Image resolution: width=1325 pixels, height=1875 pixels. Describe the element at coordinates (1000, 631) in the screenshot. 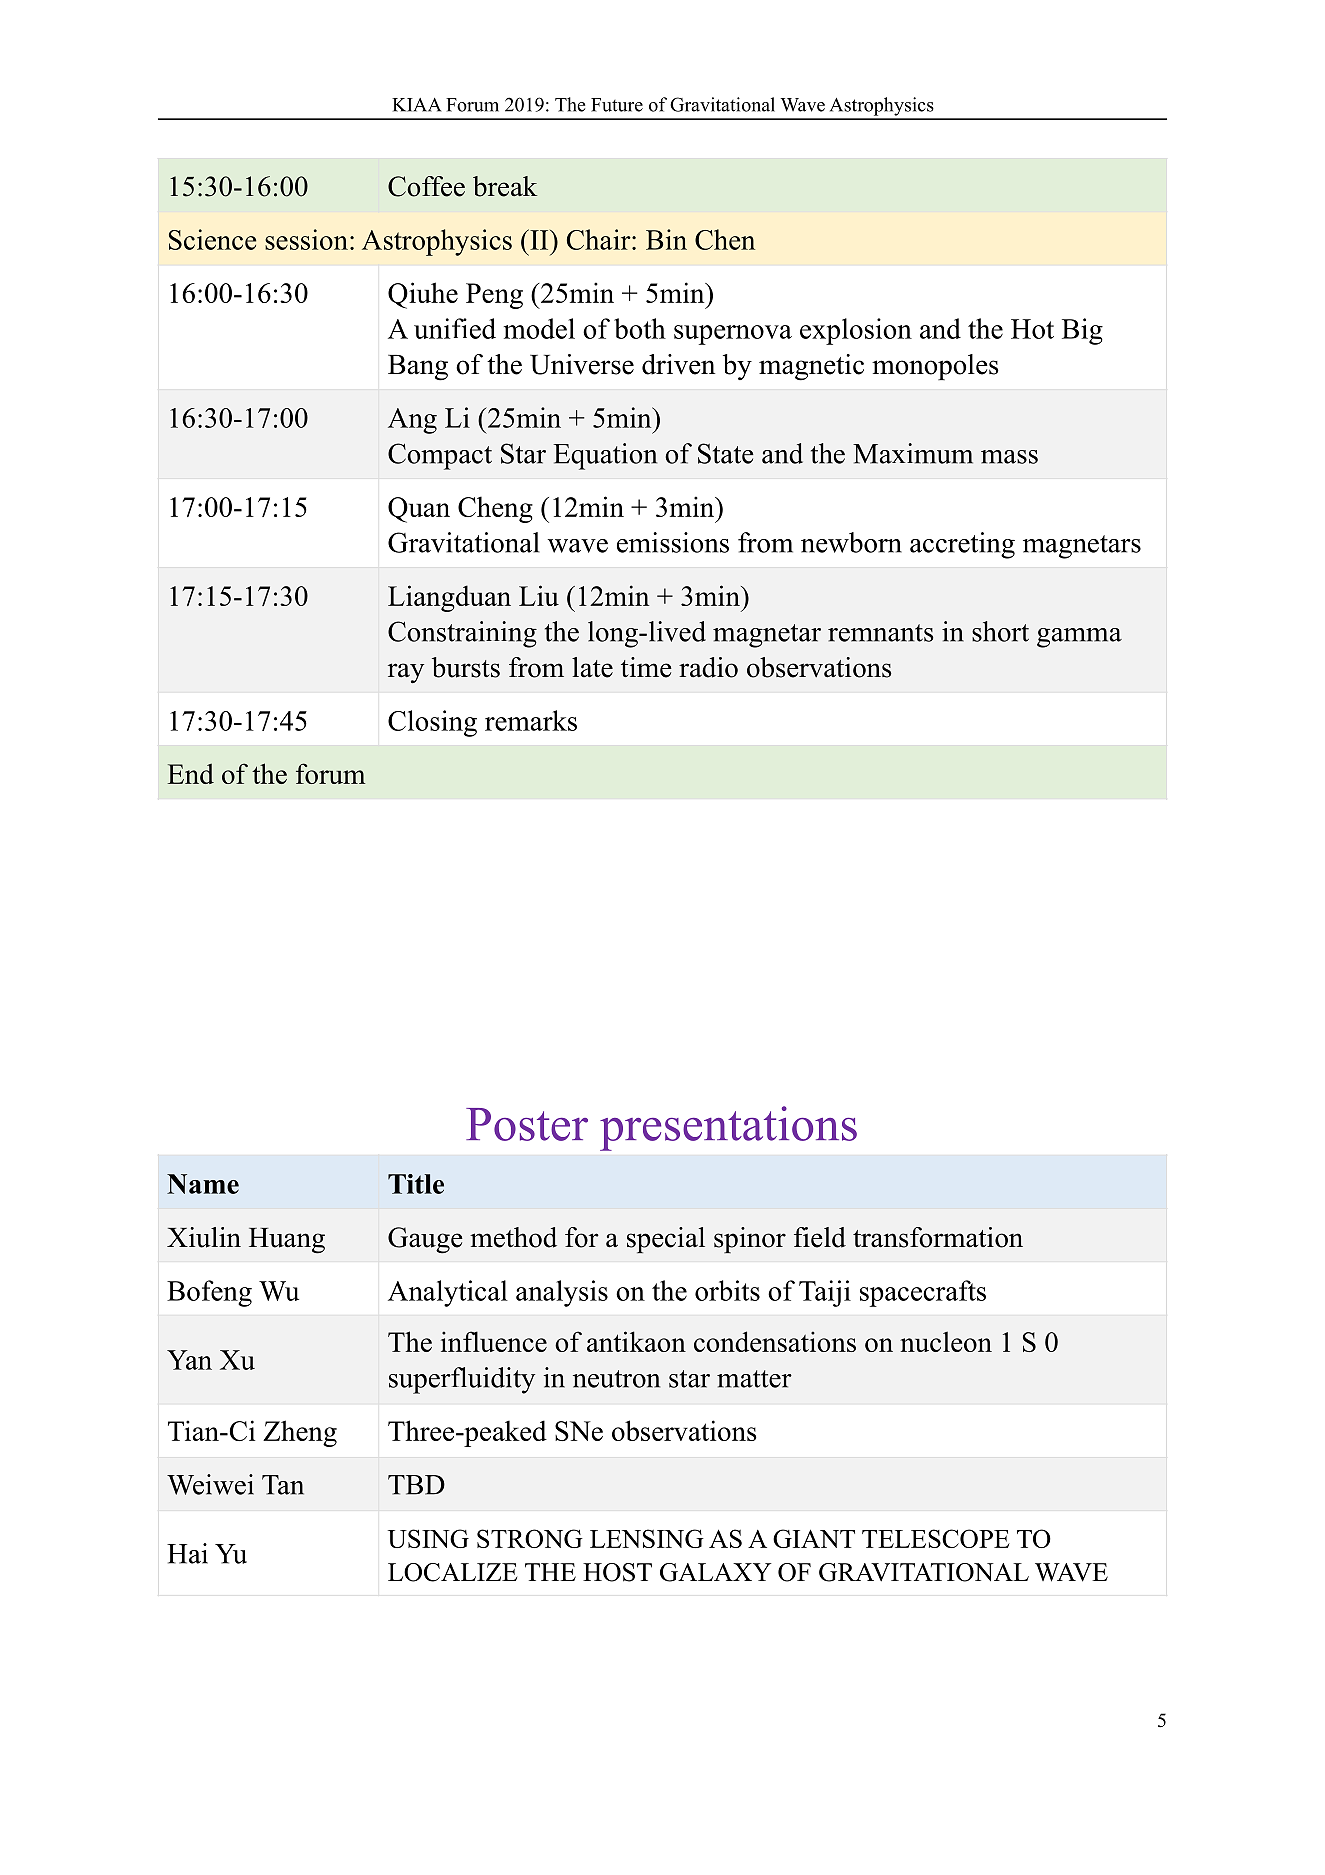

I see `short` at that location.
